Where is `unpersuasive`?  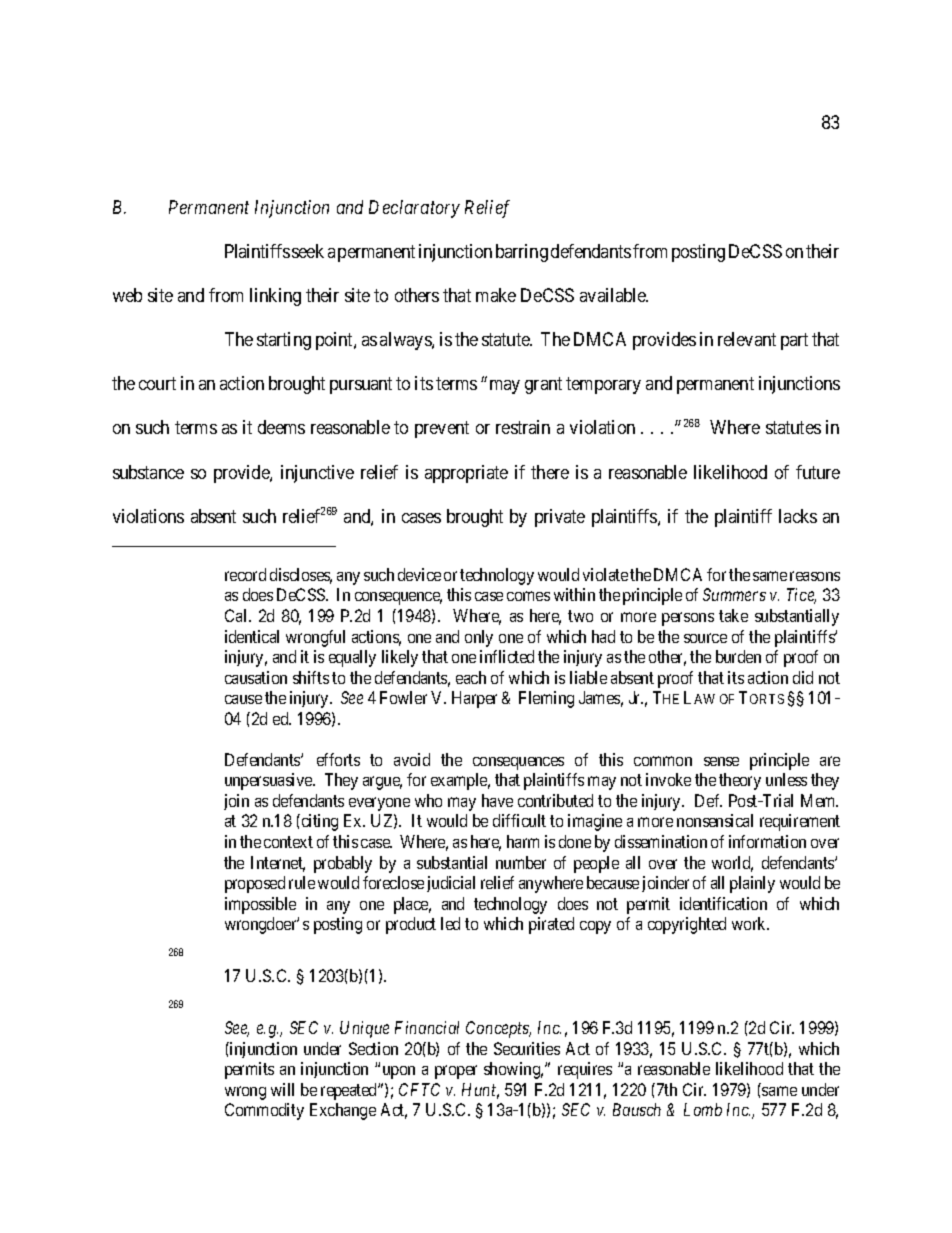
unpersuasive is located at coordinates (270, 781).
